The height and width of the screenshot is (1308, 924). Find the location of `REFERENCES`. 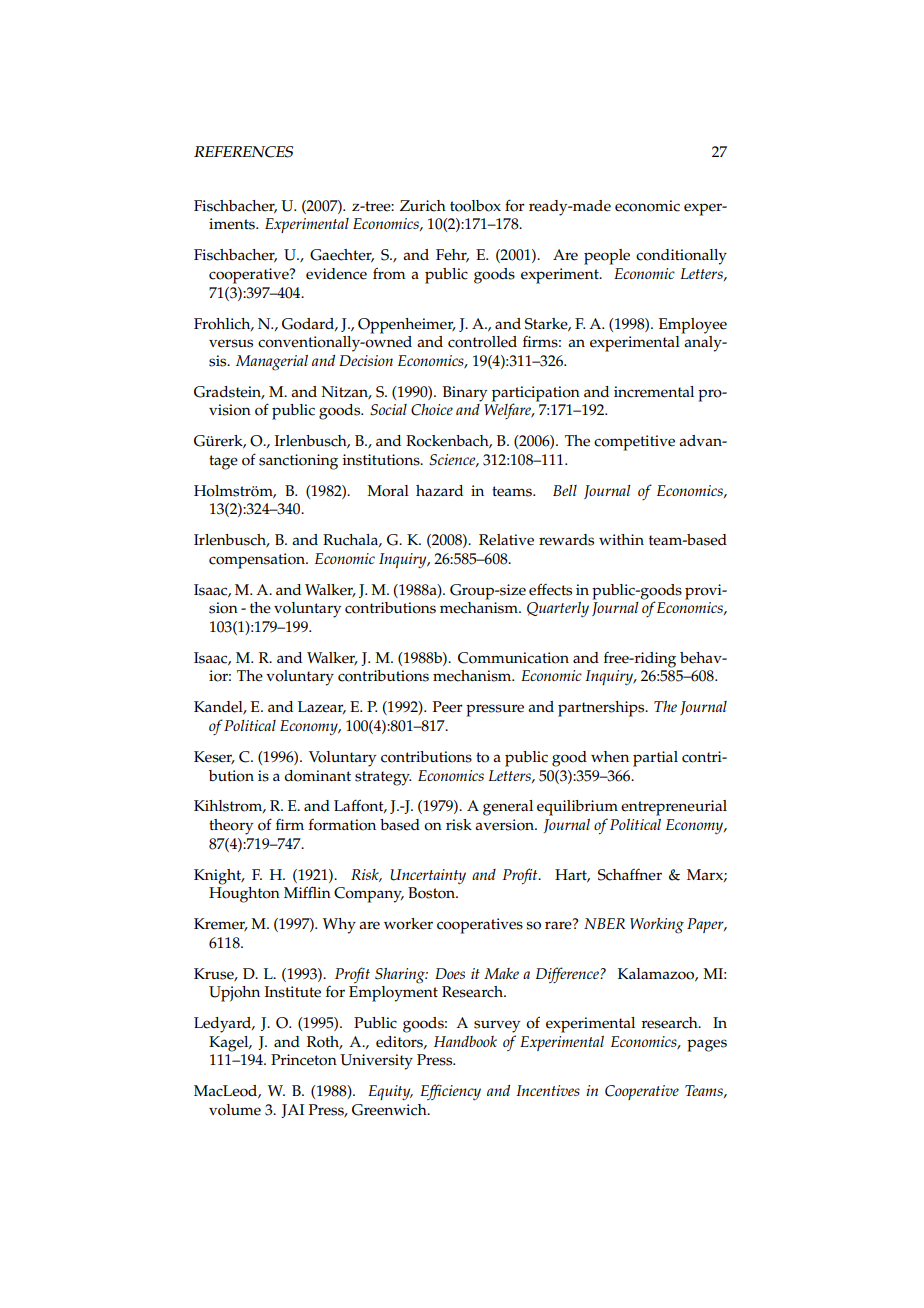

REFERENCES is located at coordinates (243, 152).
